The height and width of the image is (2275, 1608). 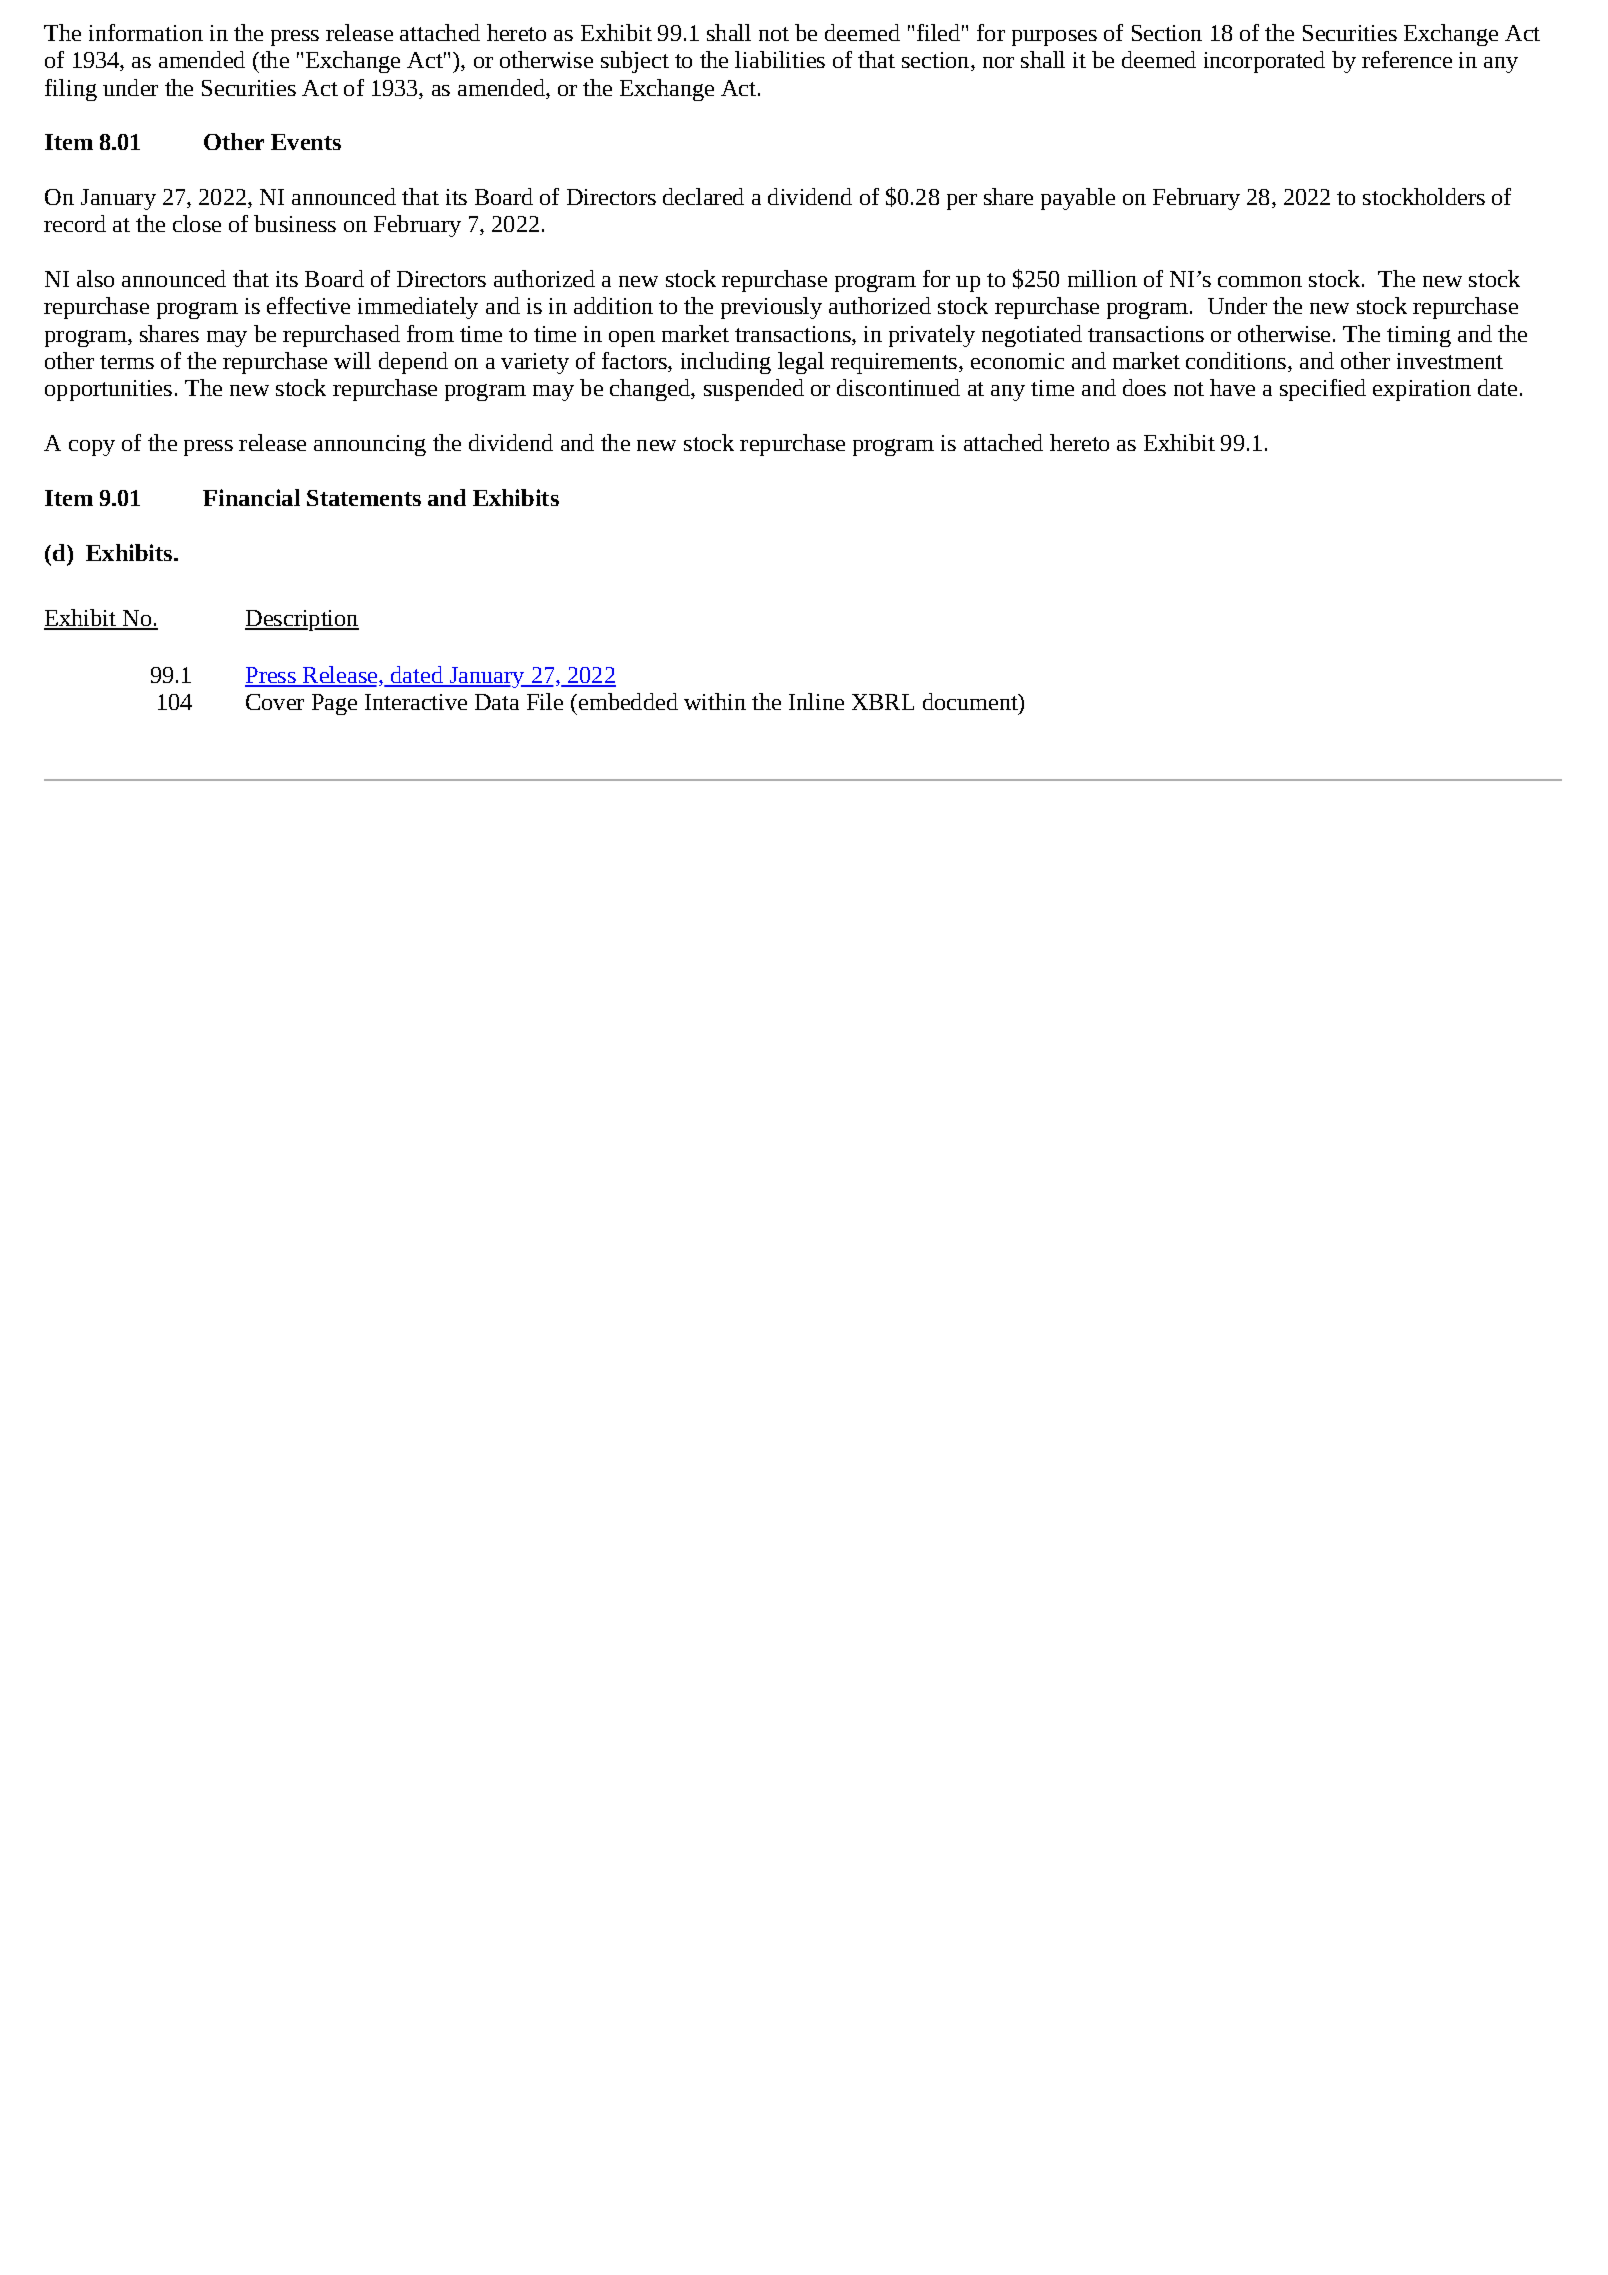 What do you see at coordinates (1264, 62) in the image?
I see `incorporated` at bounding box center [1264, 62].
